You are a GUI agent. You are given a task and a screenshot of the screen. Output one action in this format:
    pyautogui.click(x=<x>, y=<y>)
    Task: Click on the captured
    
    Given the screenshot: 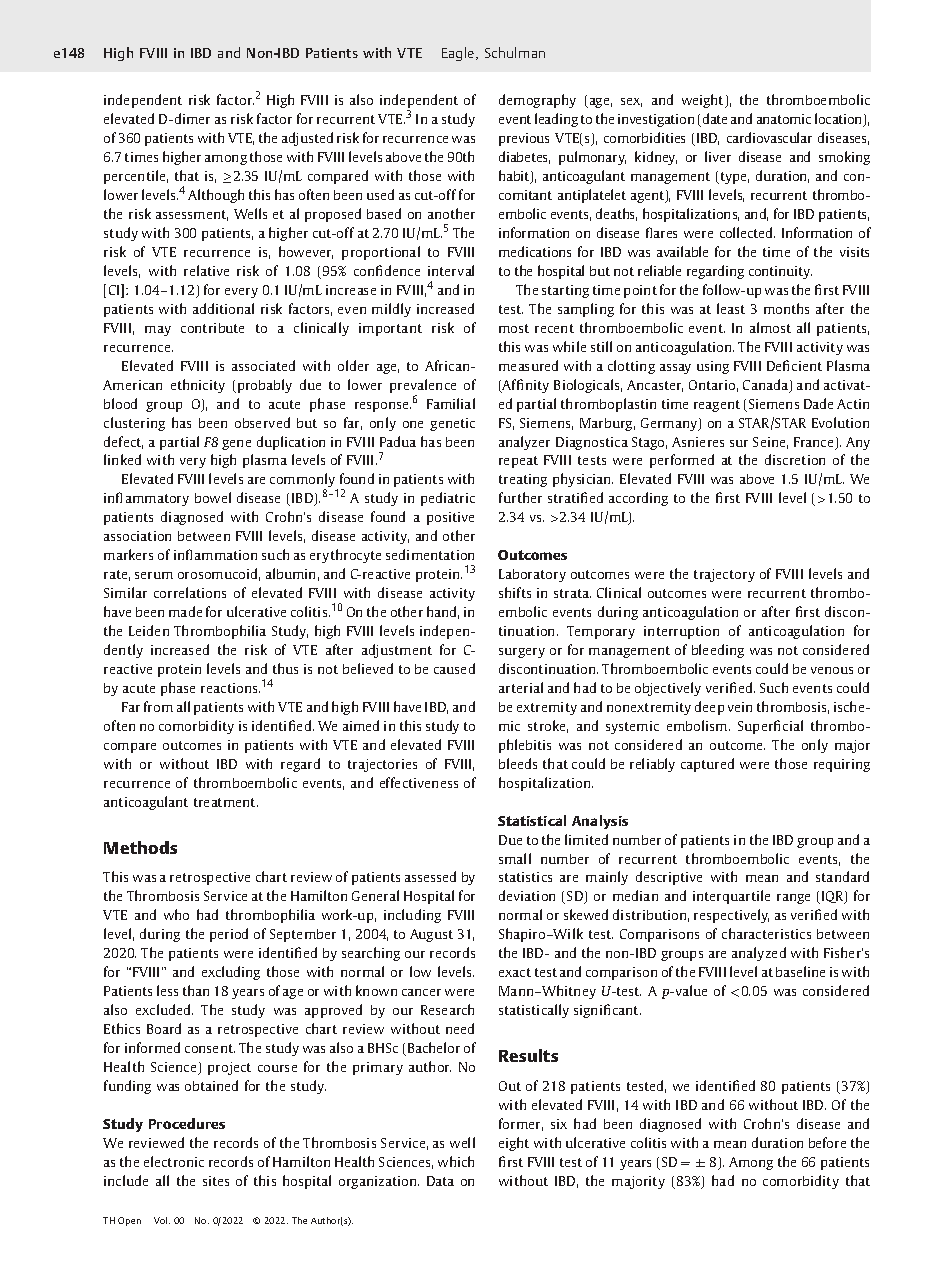 What is the action you would take?
    pyautogui.click(x=707, y=765)
